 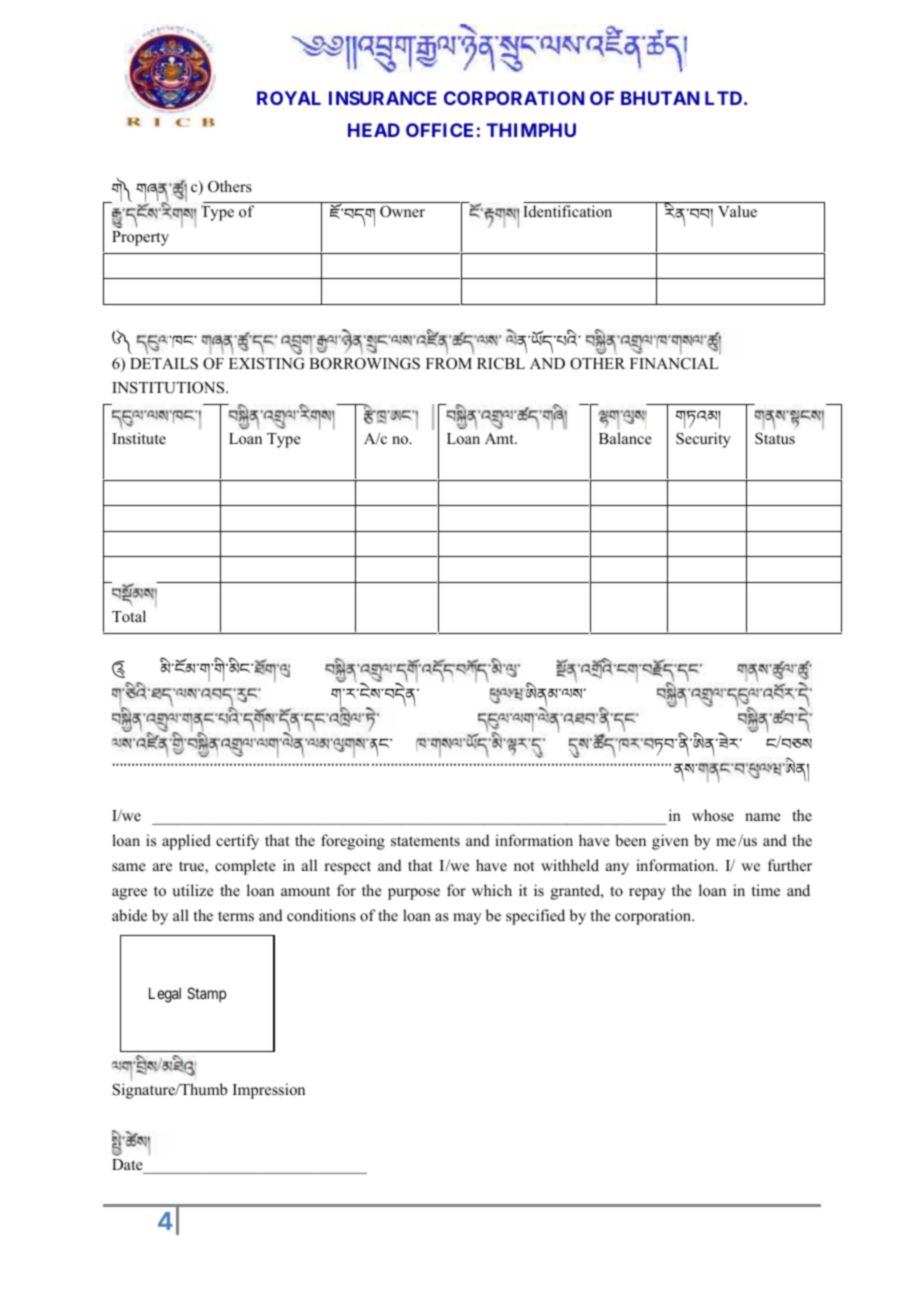 What do you see at coordinates (500, 438) in the image?
I see `Amt` at bounding box center [500, 438].
